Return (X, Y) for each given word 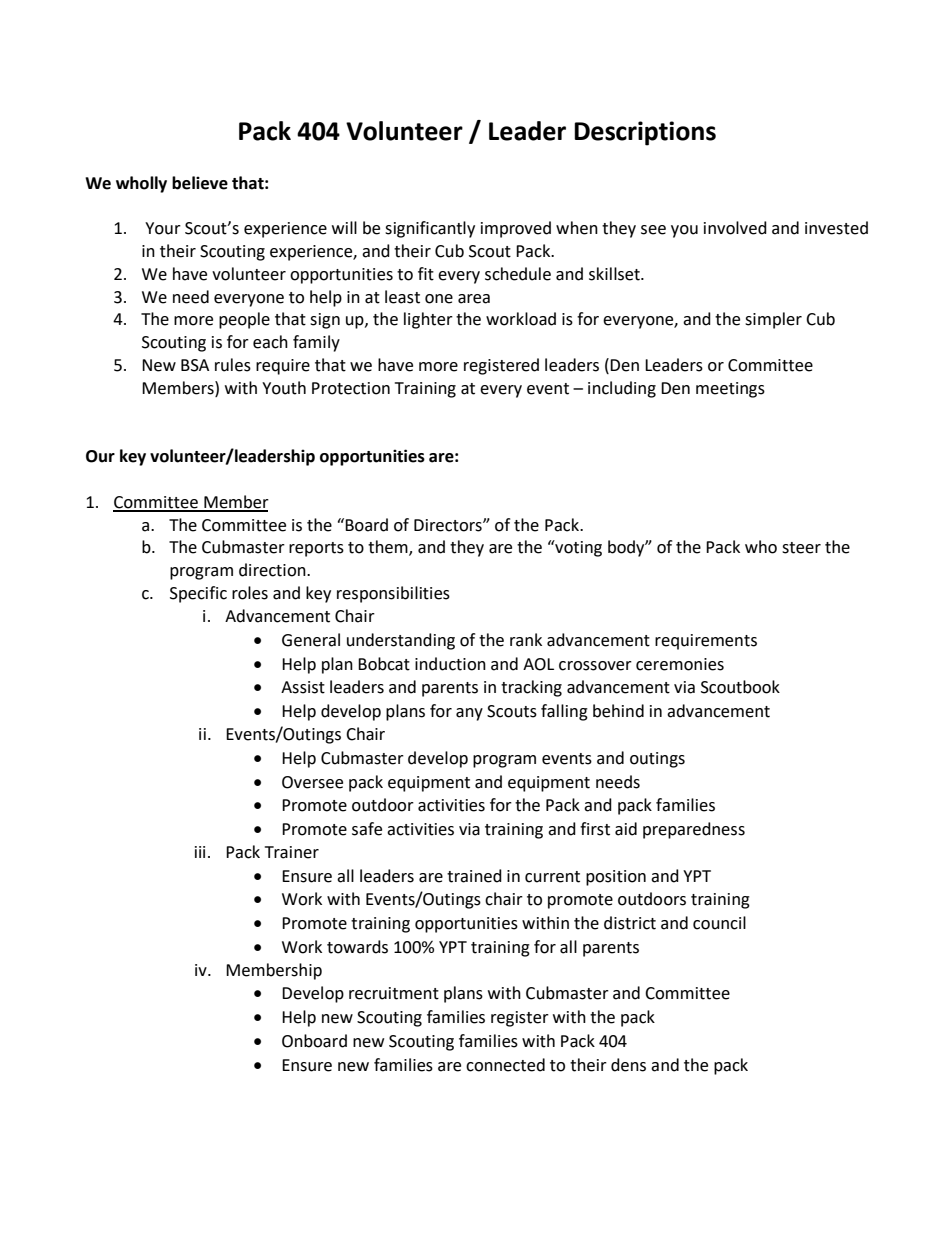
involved (735, 228)
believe (200, 183)
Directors (449, 525)
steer (801, 548)
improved (516, 229)
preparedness (694, 830)
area (474, 299)
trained (474, 876)
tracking (531, 688)
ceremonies (680, 664)
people (244, 320)
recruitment (394, 993)
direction (273, 570)
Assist (303, 687)
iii (200, 852)
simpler (773, 320)
